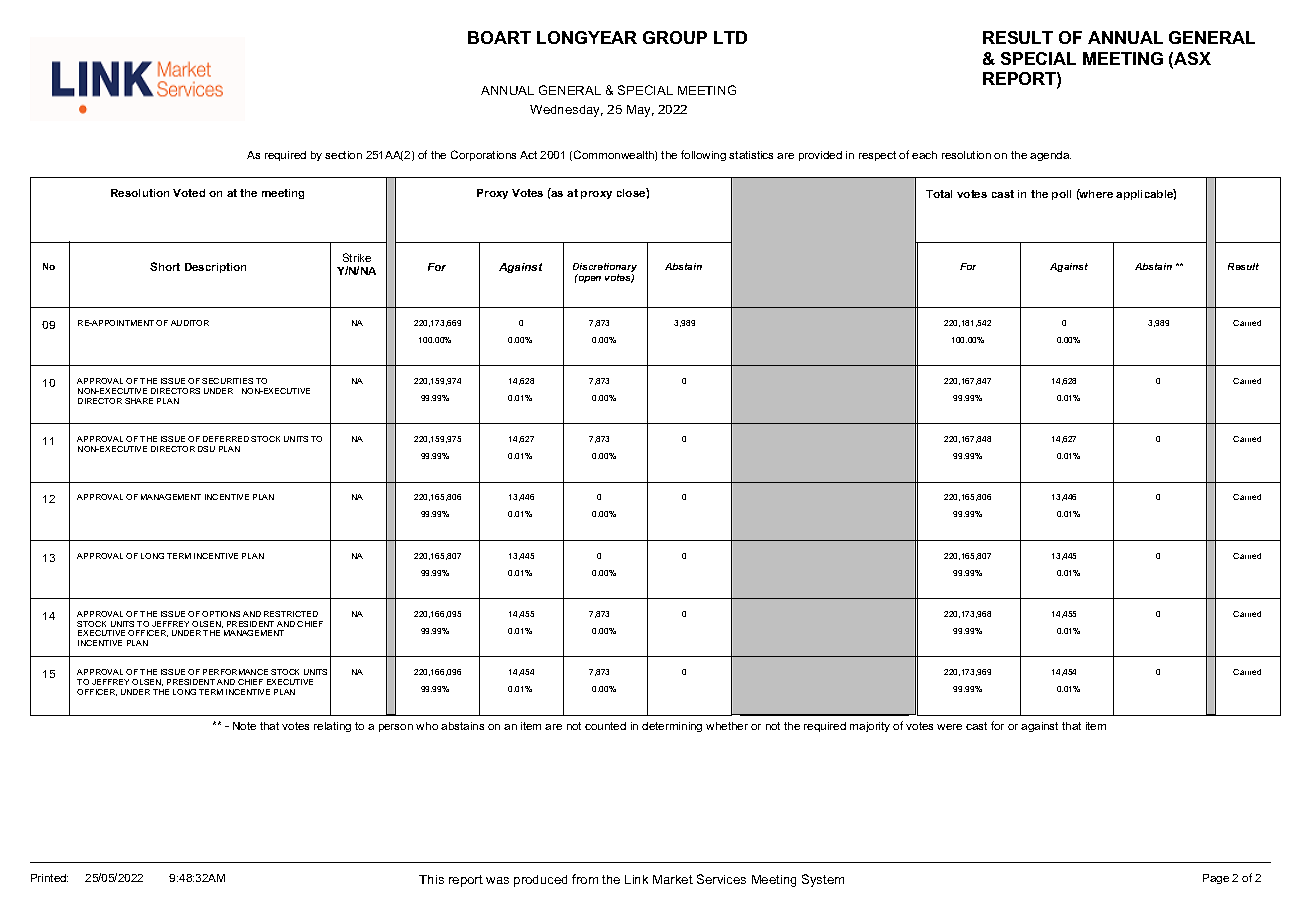  What do you see at coordinates (343, 155) in the page?
I see `section` at bounding box center [343, 155].
